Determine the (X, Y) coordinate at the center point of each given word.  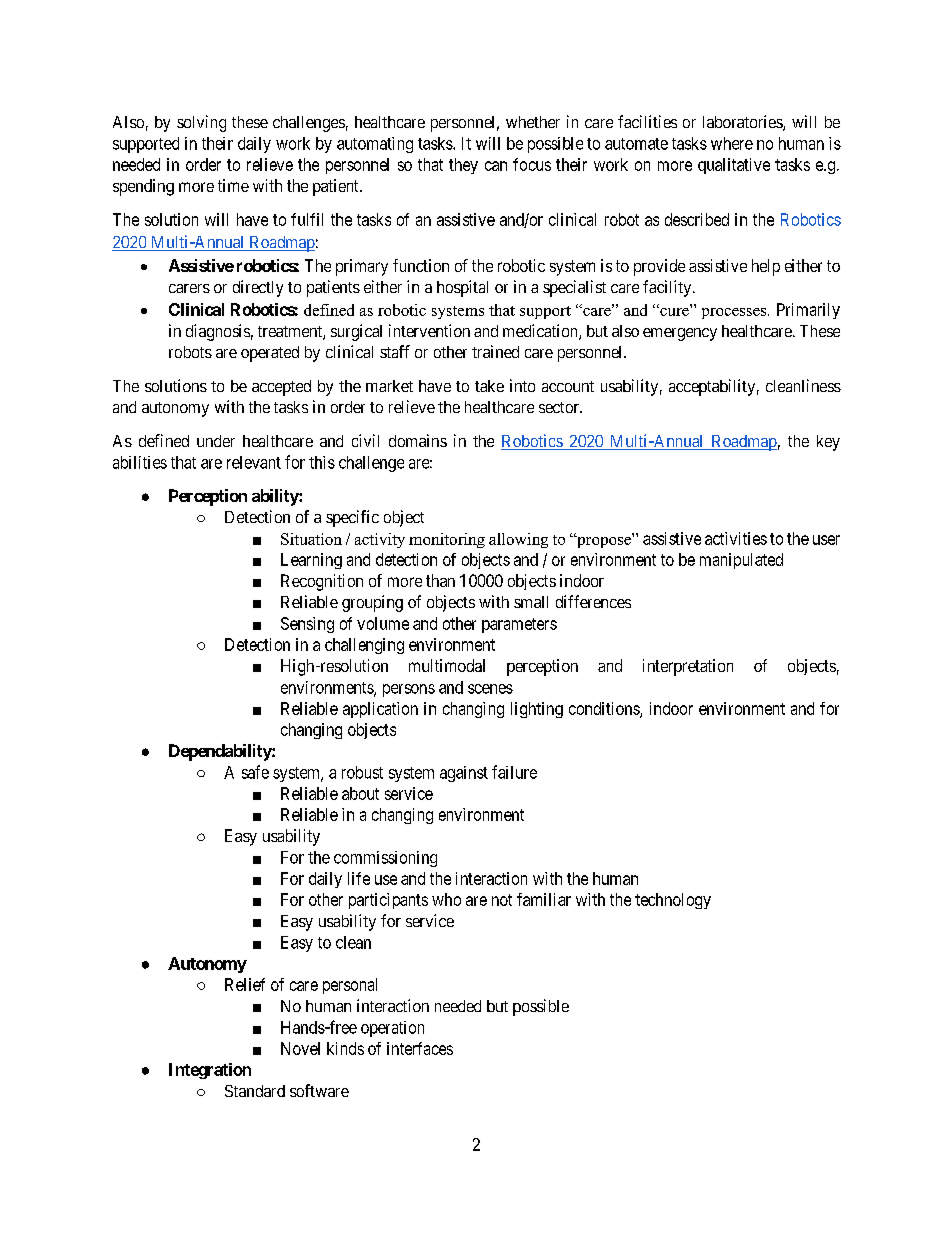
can (496, 166)
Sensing (307, 625)
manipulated (741, 561)
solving (201, 123)
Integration (210, 1071)
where (732, 143)
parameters (519, 625)
